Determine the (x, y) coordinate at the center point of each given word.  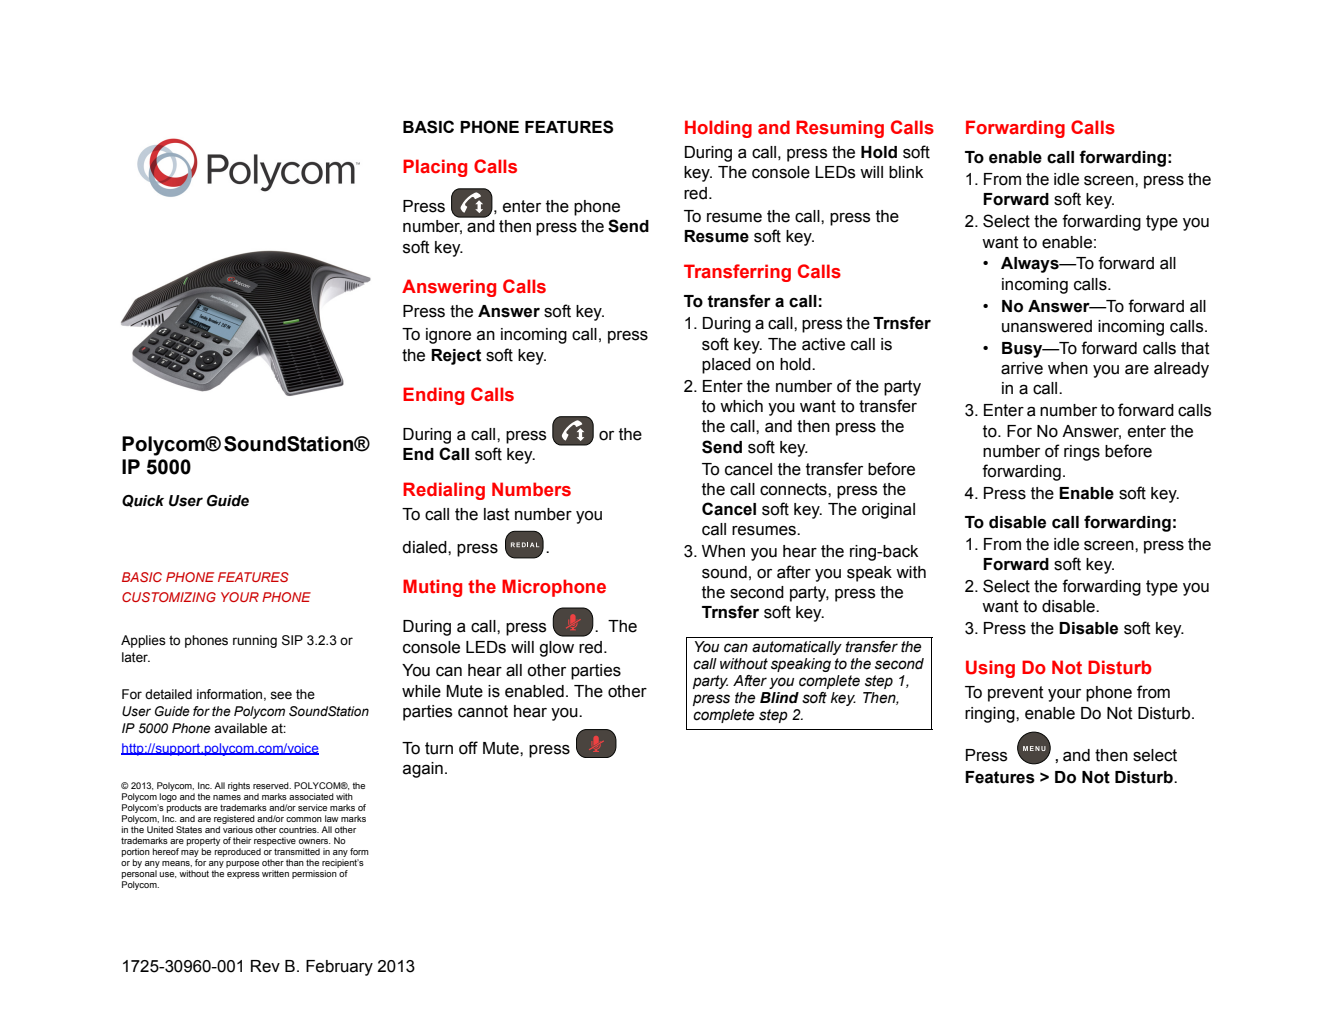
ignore (448, 336)
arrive (1022, 368)
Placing (435, 168)
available (240, 728)
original (888, 511)
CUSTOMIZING (169, 597)
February (339, 968)
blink (906, 172)
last (497, 514)
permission (314, 874)
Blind (779, 697)
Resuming (840, 129)
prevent (1016, 694)
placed (726, 366)
